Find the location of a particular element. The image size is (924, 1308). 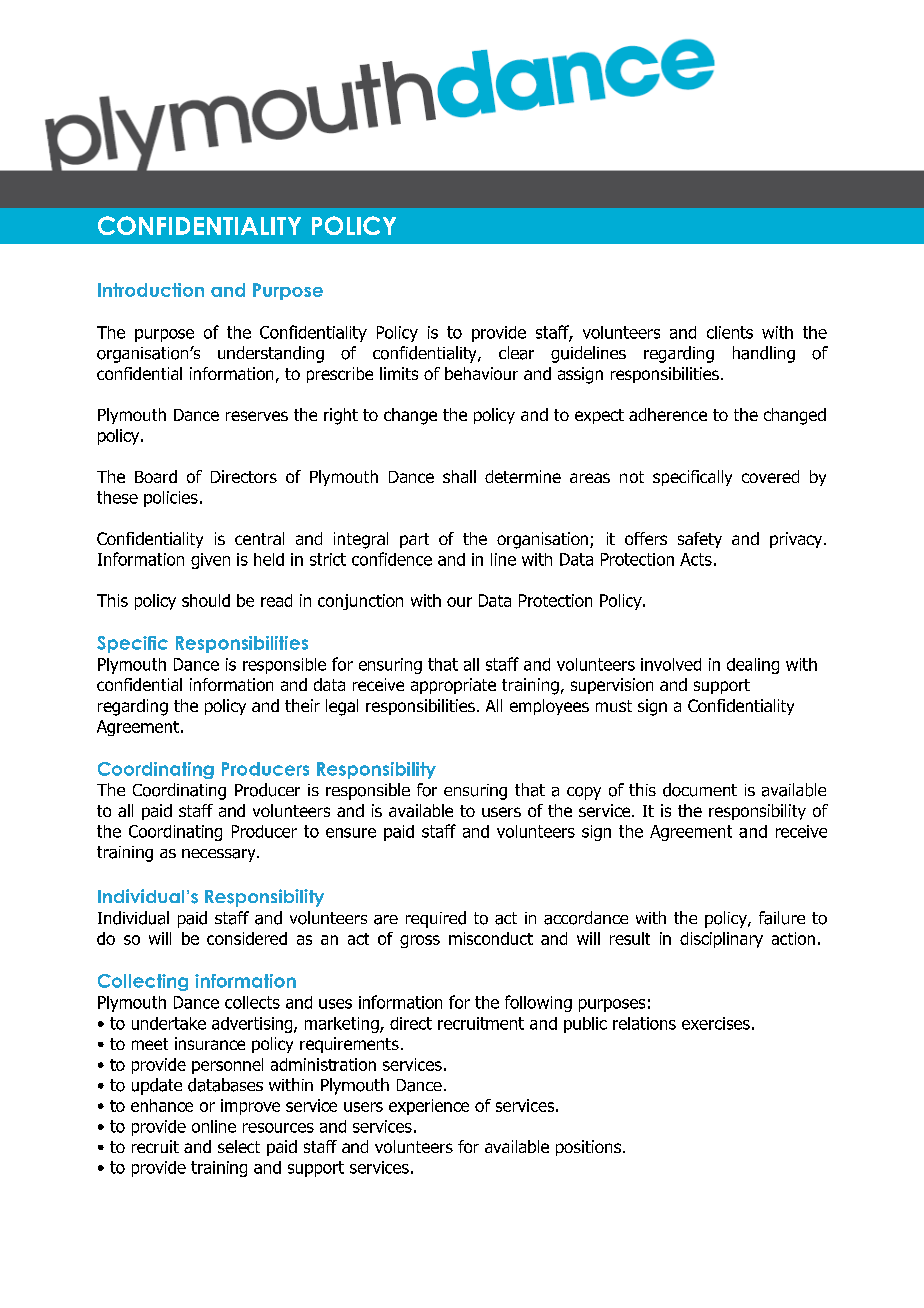

confidence is located at coordinates (392, 559).
